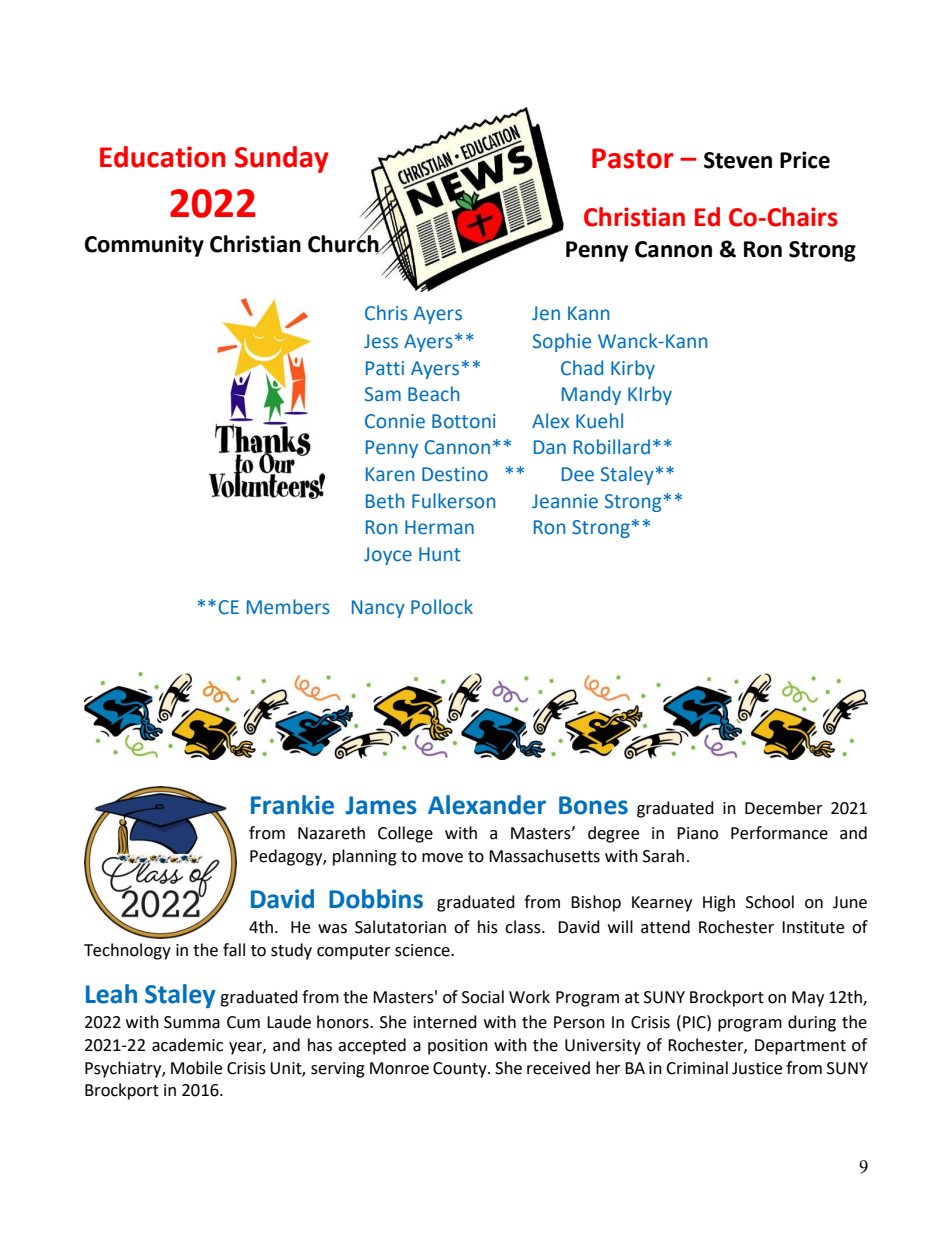 The height and width of the screenshot is (1233, 952). Describe the element at coordinates (162, 157) in the screenshot. I see `Education` at that location.
